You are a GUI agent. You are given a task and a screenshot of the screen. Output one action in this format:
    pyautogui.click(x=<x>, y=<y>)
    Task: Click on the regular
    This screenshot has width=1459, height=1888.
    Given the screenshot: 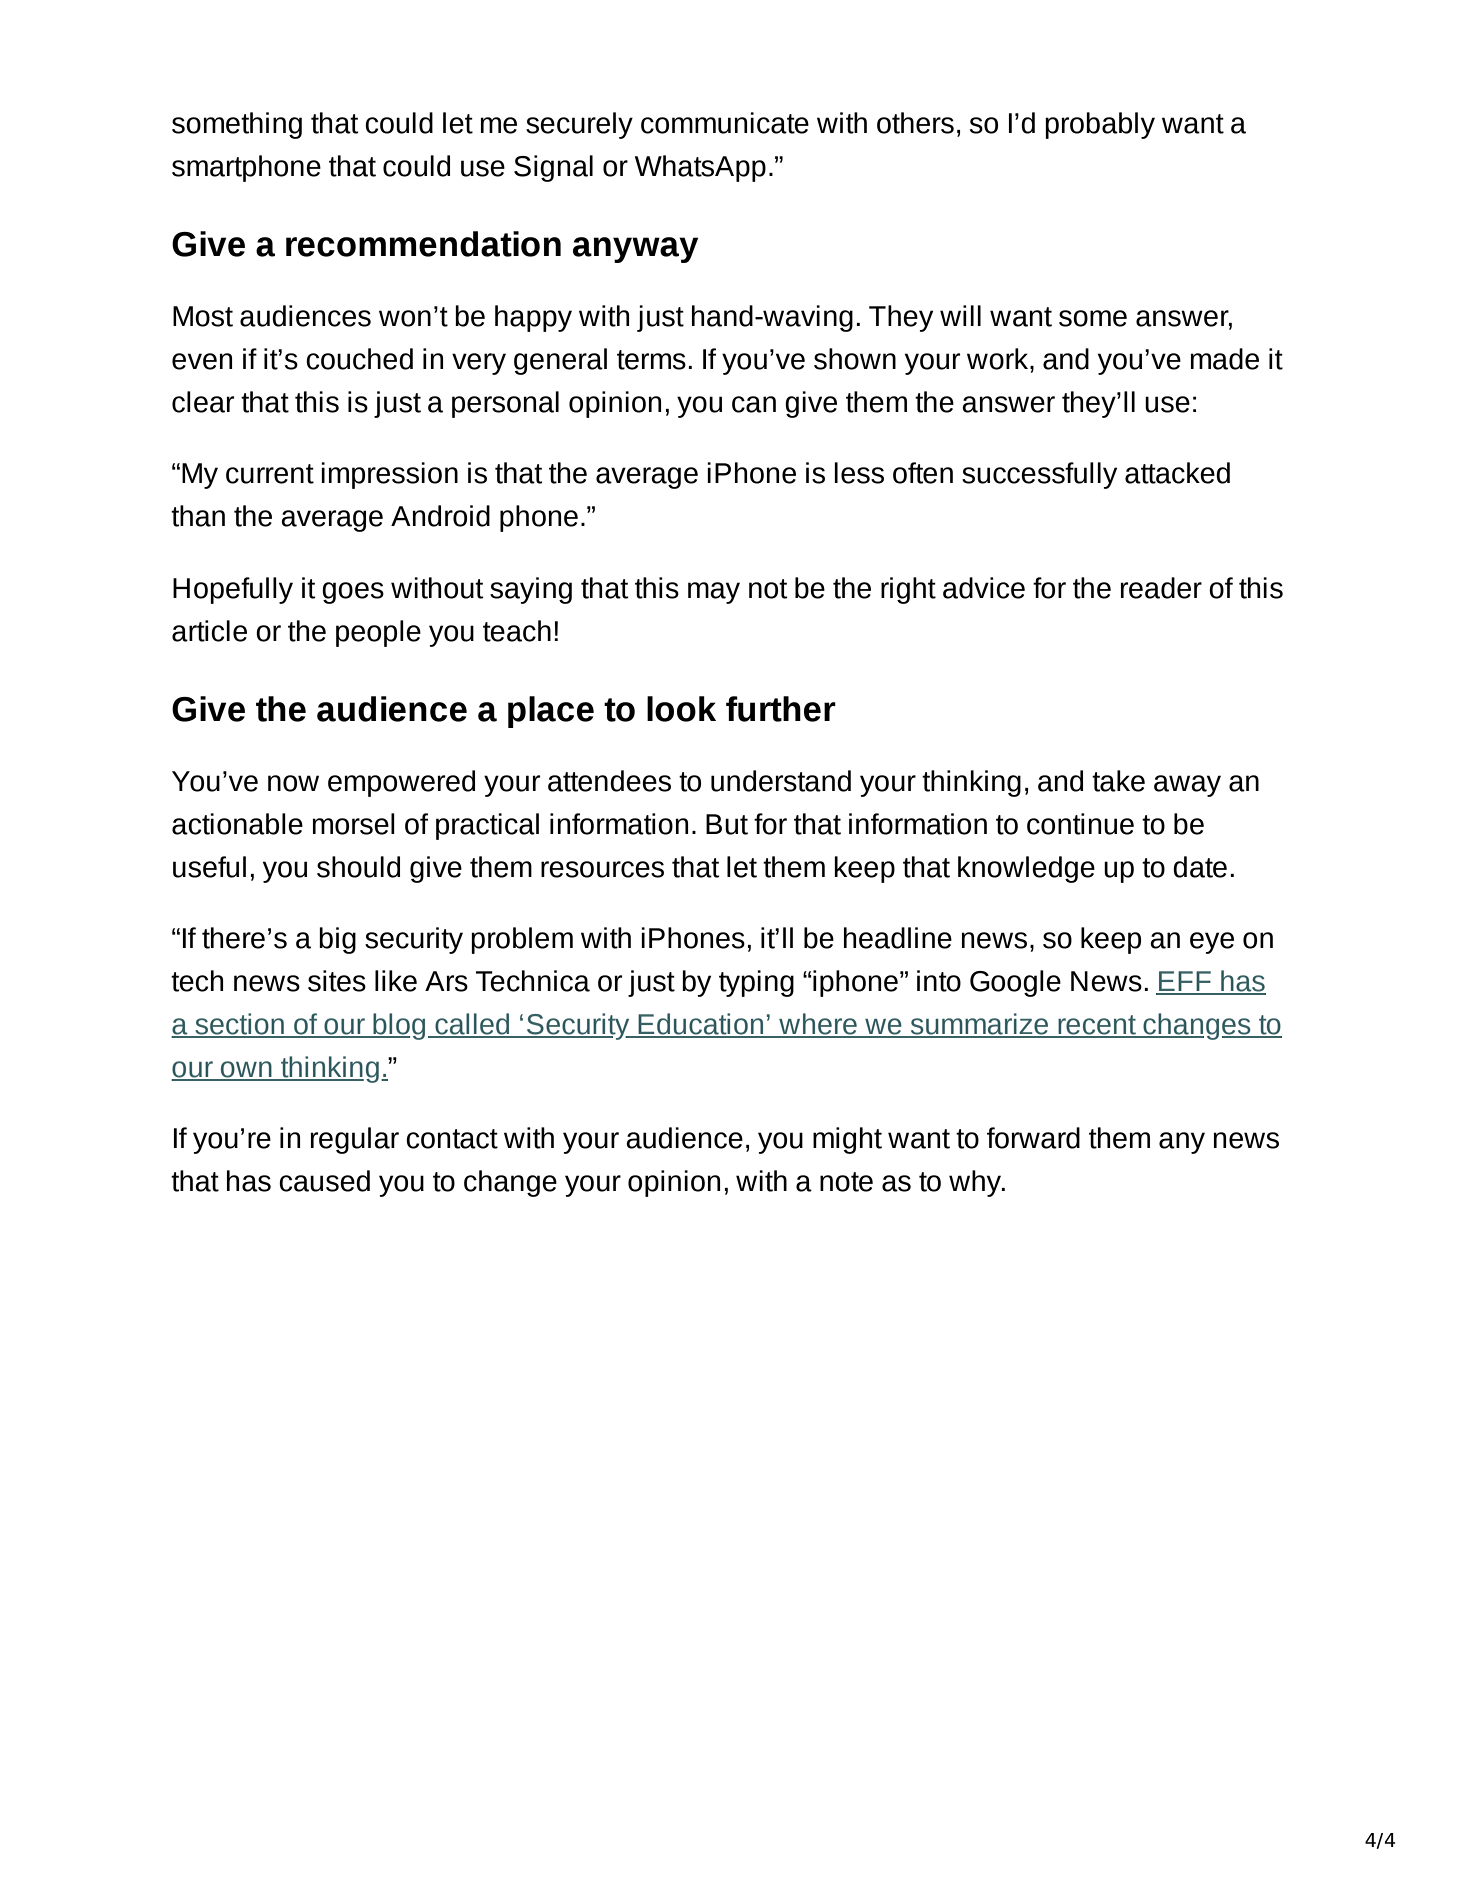 What is the action you would take?
    pyautogui.click(x=354, y=1140)
